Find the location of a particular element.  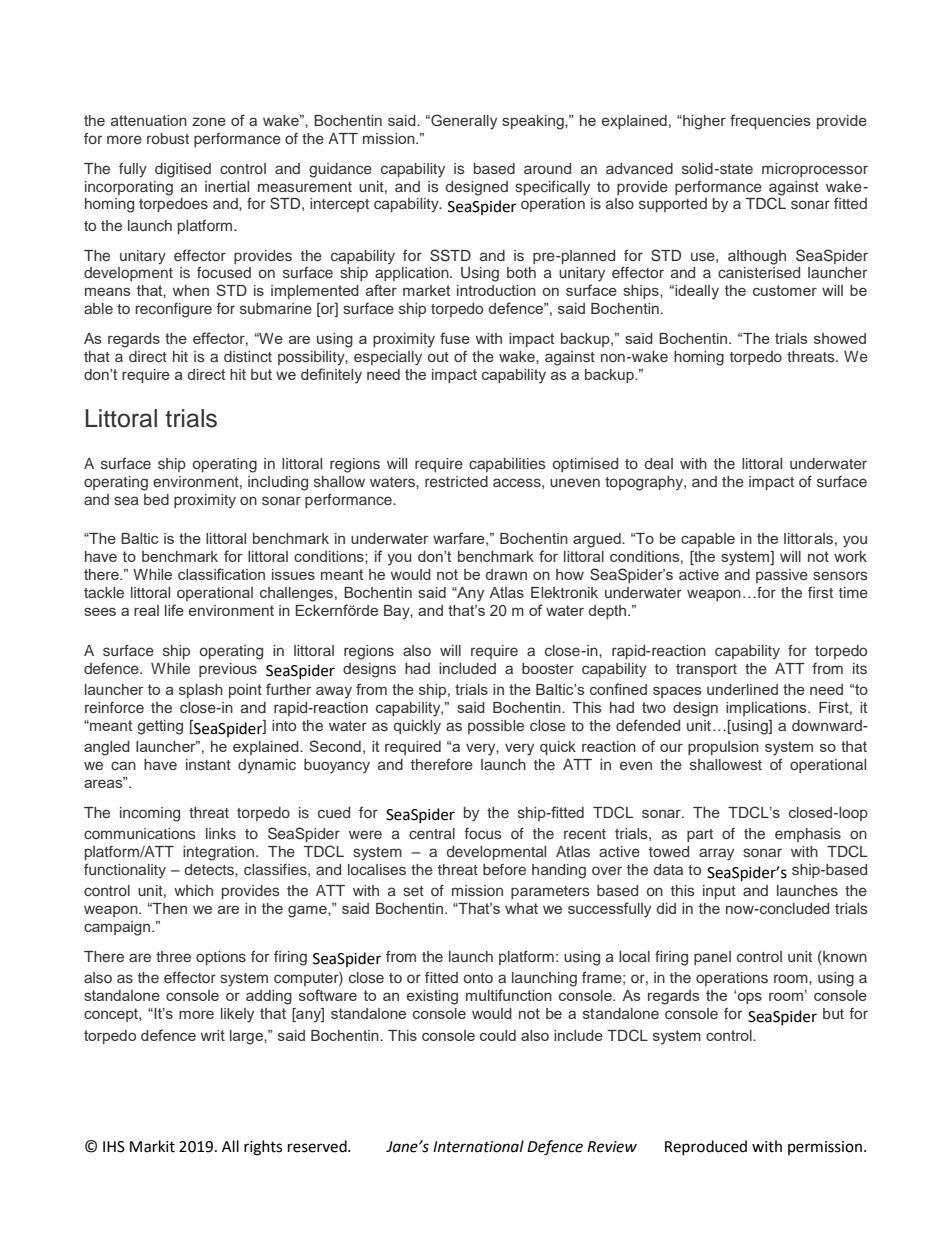

rights is located at coordinates (263, 1148).
